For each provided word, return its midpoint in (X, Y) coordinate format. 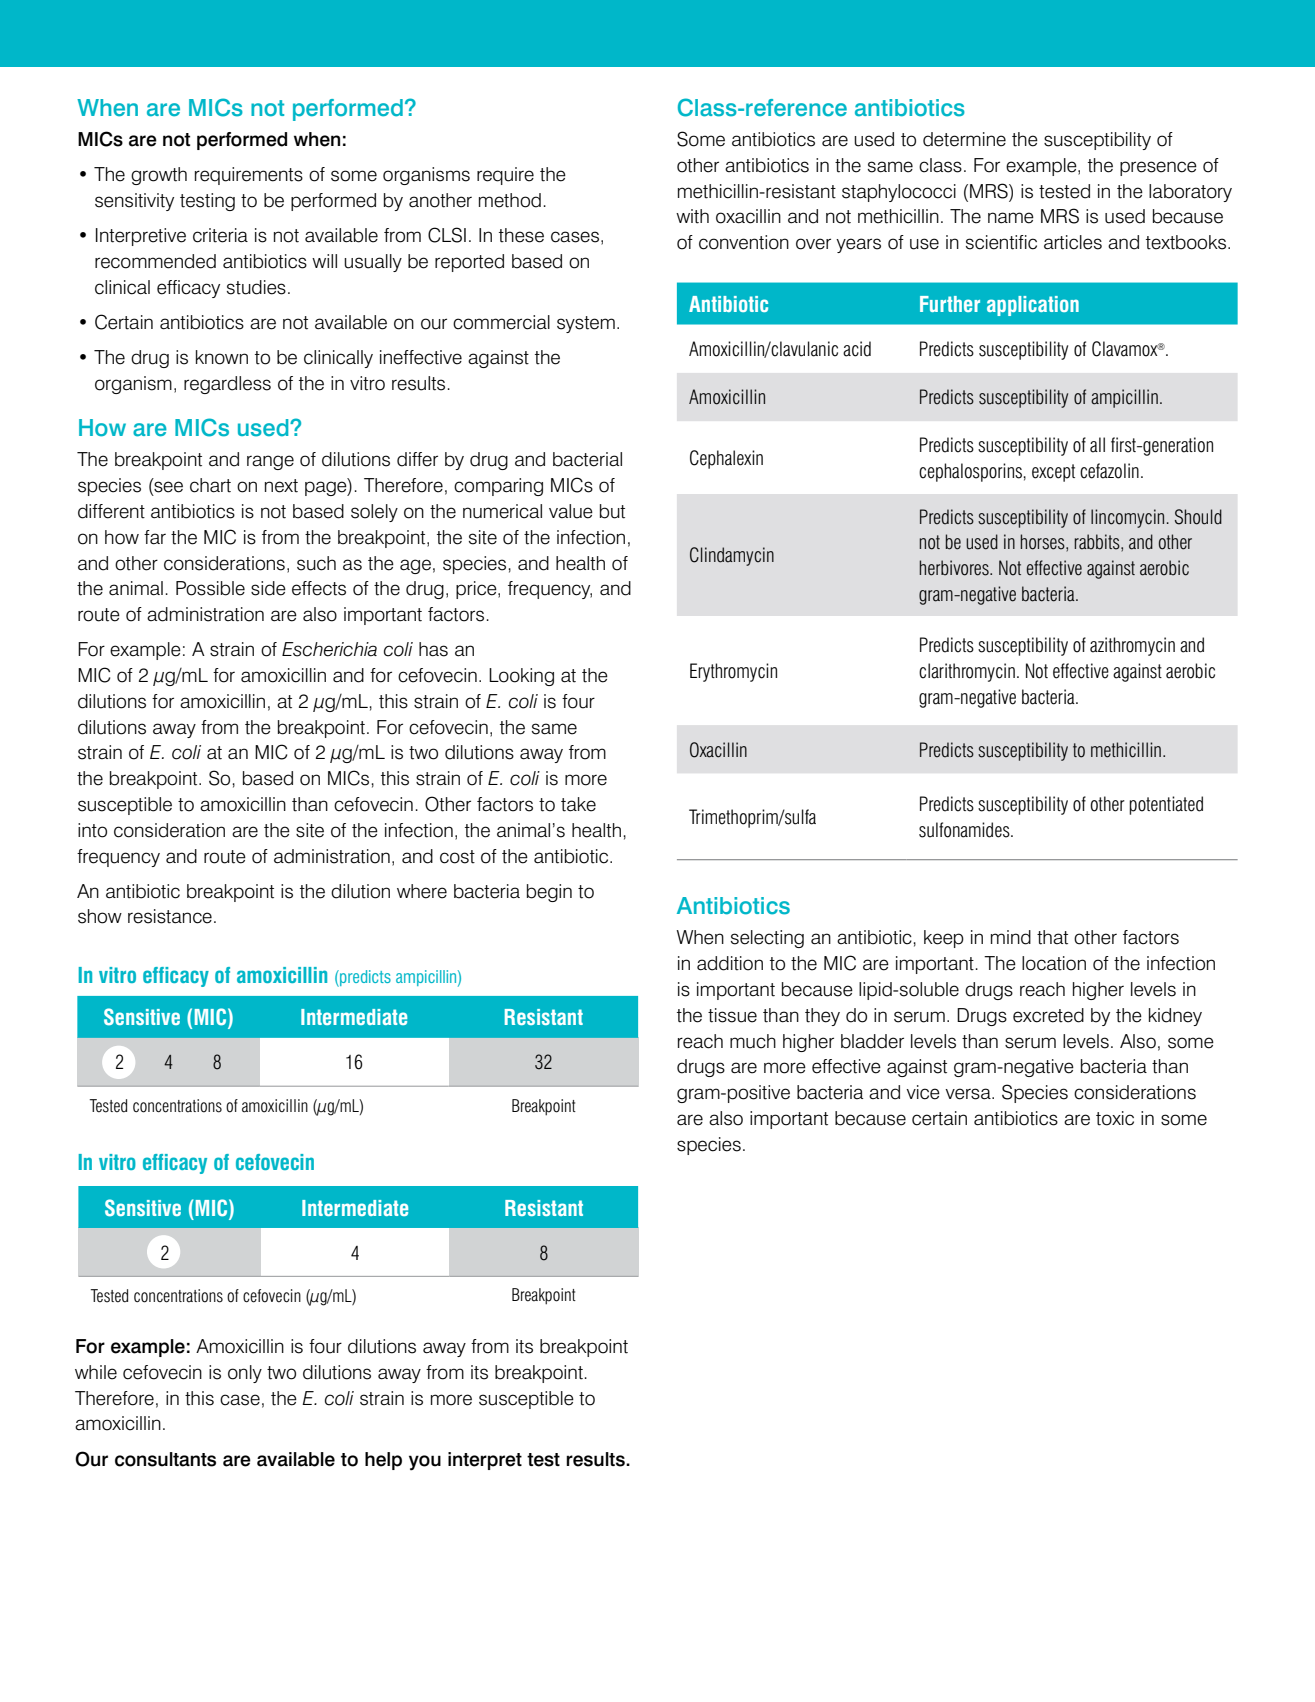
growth (159, 176)
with (692, 216)
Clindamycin (732, 556)
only (245, 1374)
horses (1043, 542)
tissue (732, 1015)
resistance (170, 916)
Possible (210, 588)
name (1011, 218)
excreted (1048, 1015)
